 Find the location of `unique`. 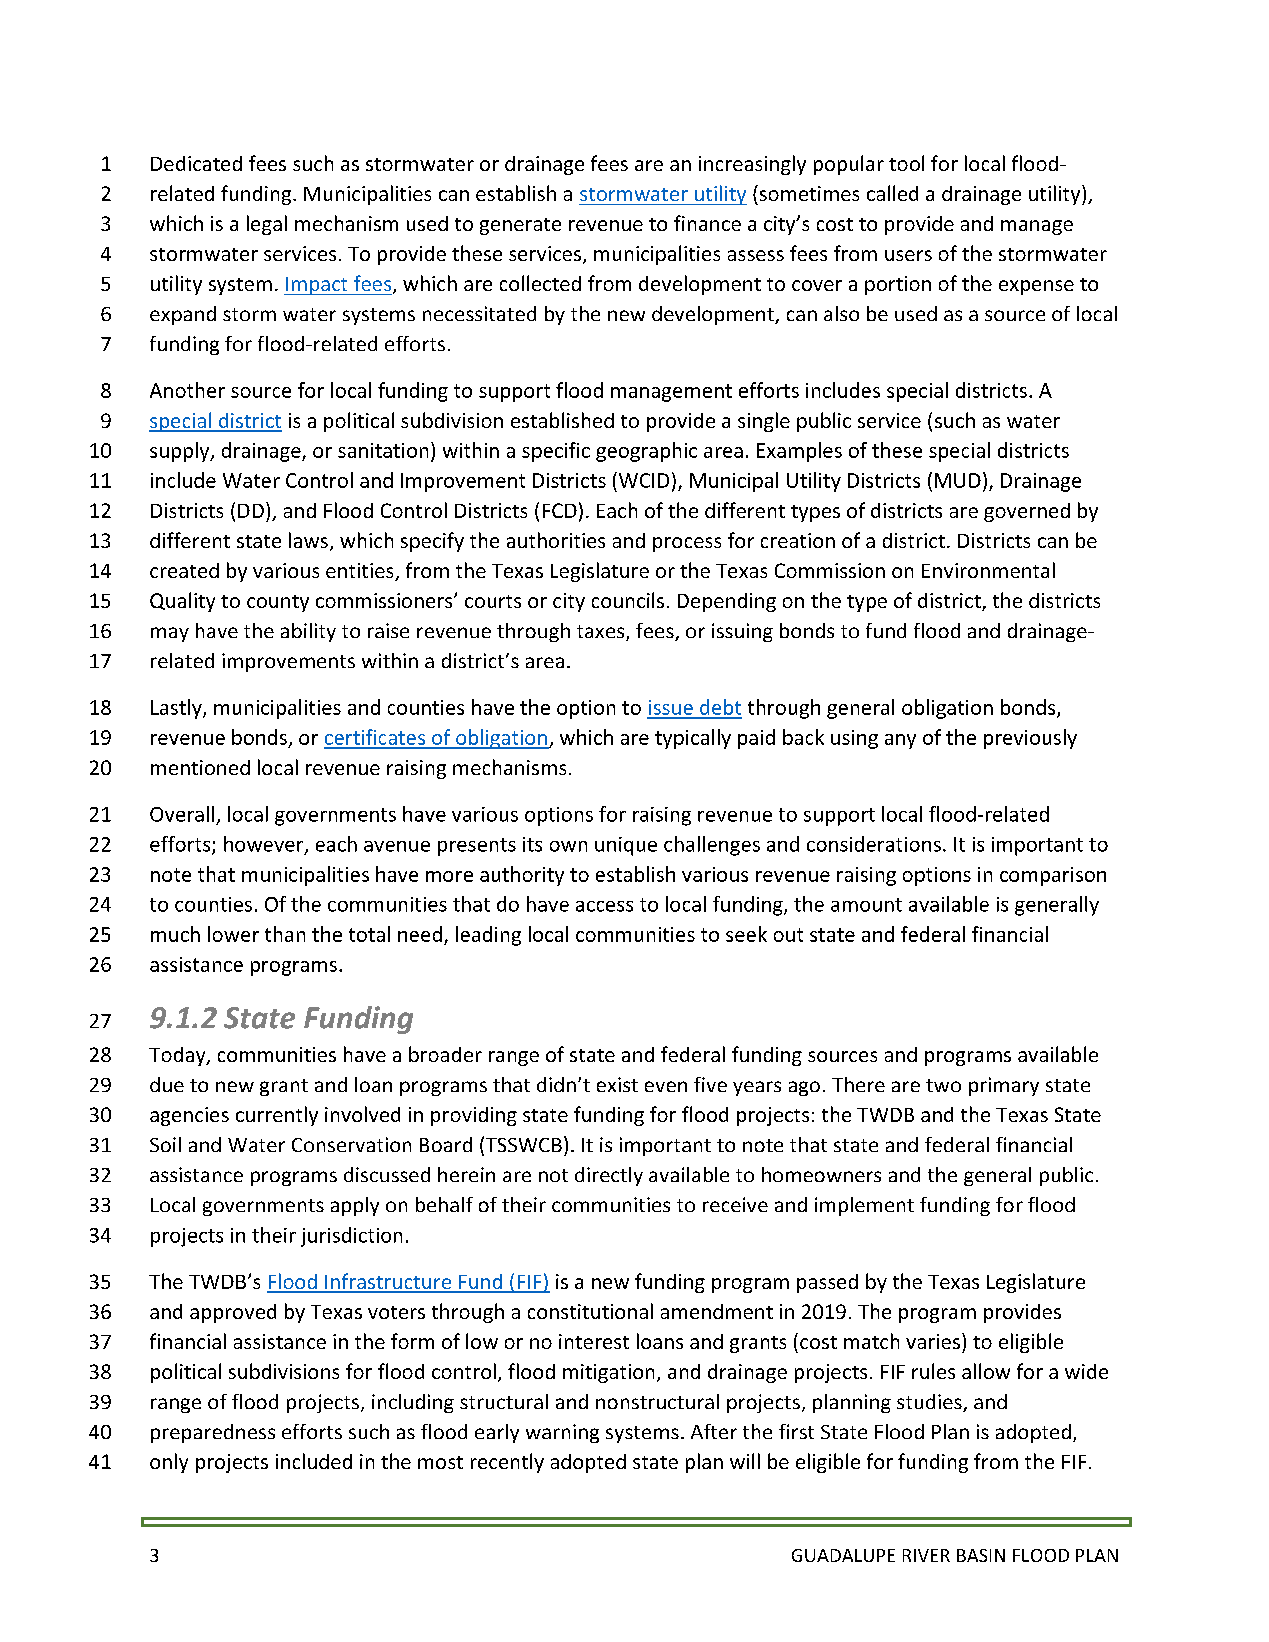

unique is located at coordinates (626, 846).
